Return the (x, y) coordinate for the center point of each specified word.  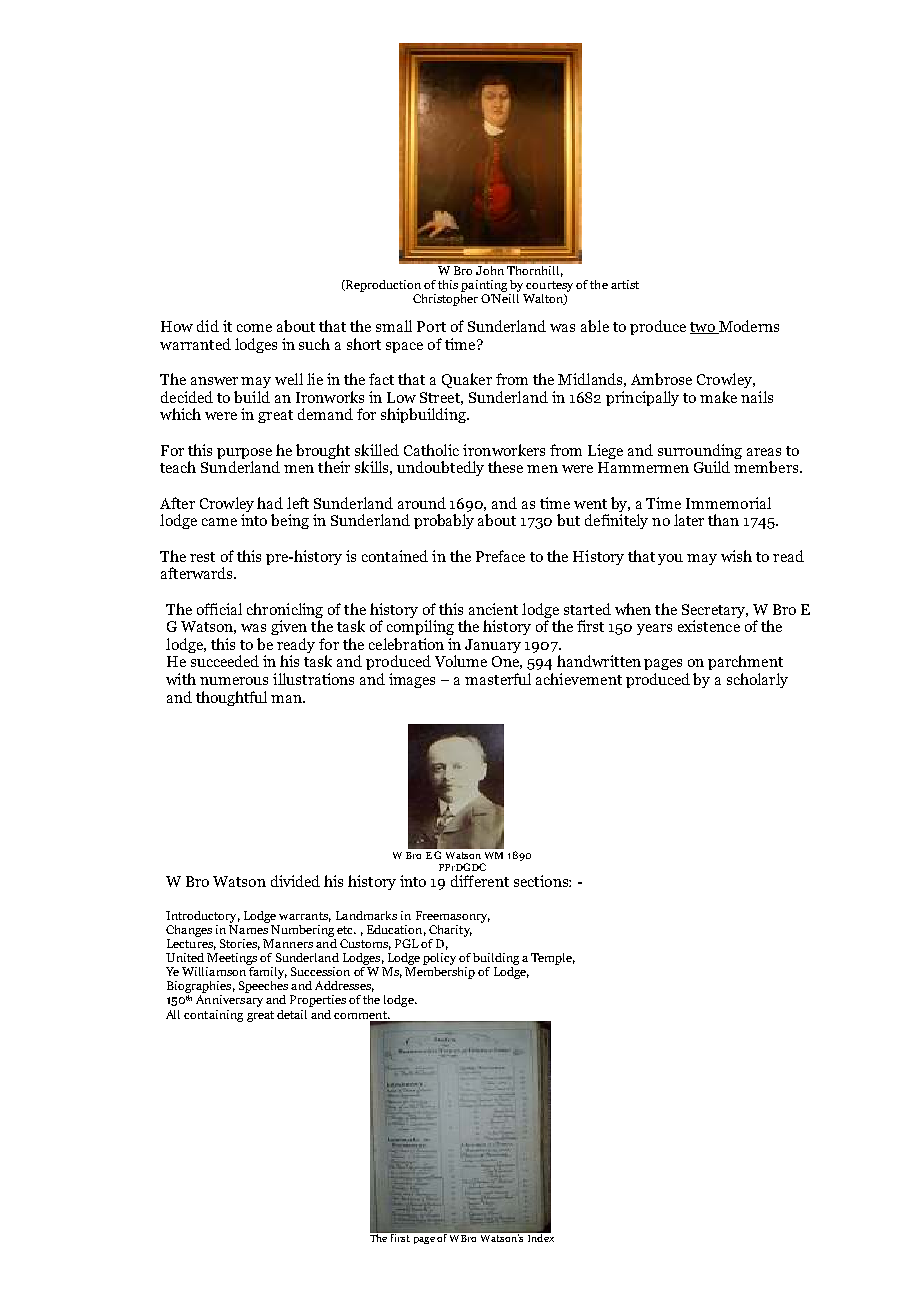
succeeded (225, 661)
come (254, 328)
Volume (461, 661)
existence (709, 626)
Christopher (445, 298)
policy (439, 959)
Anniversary (229, 1001)
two (703, 328)
